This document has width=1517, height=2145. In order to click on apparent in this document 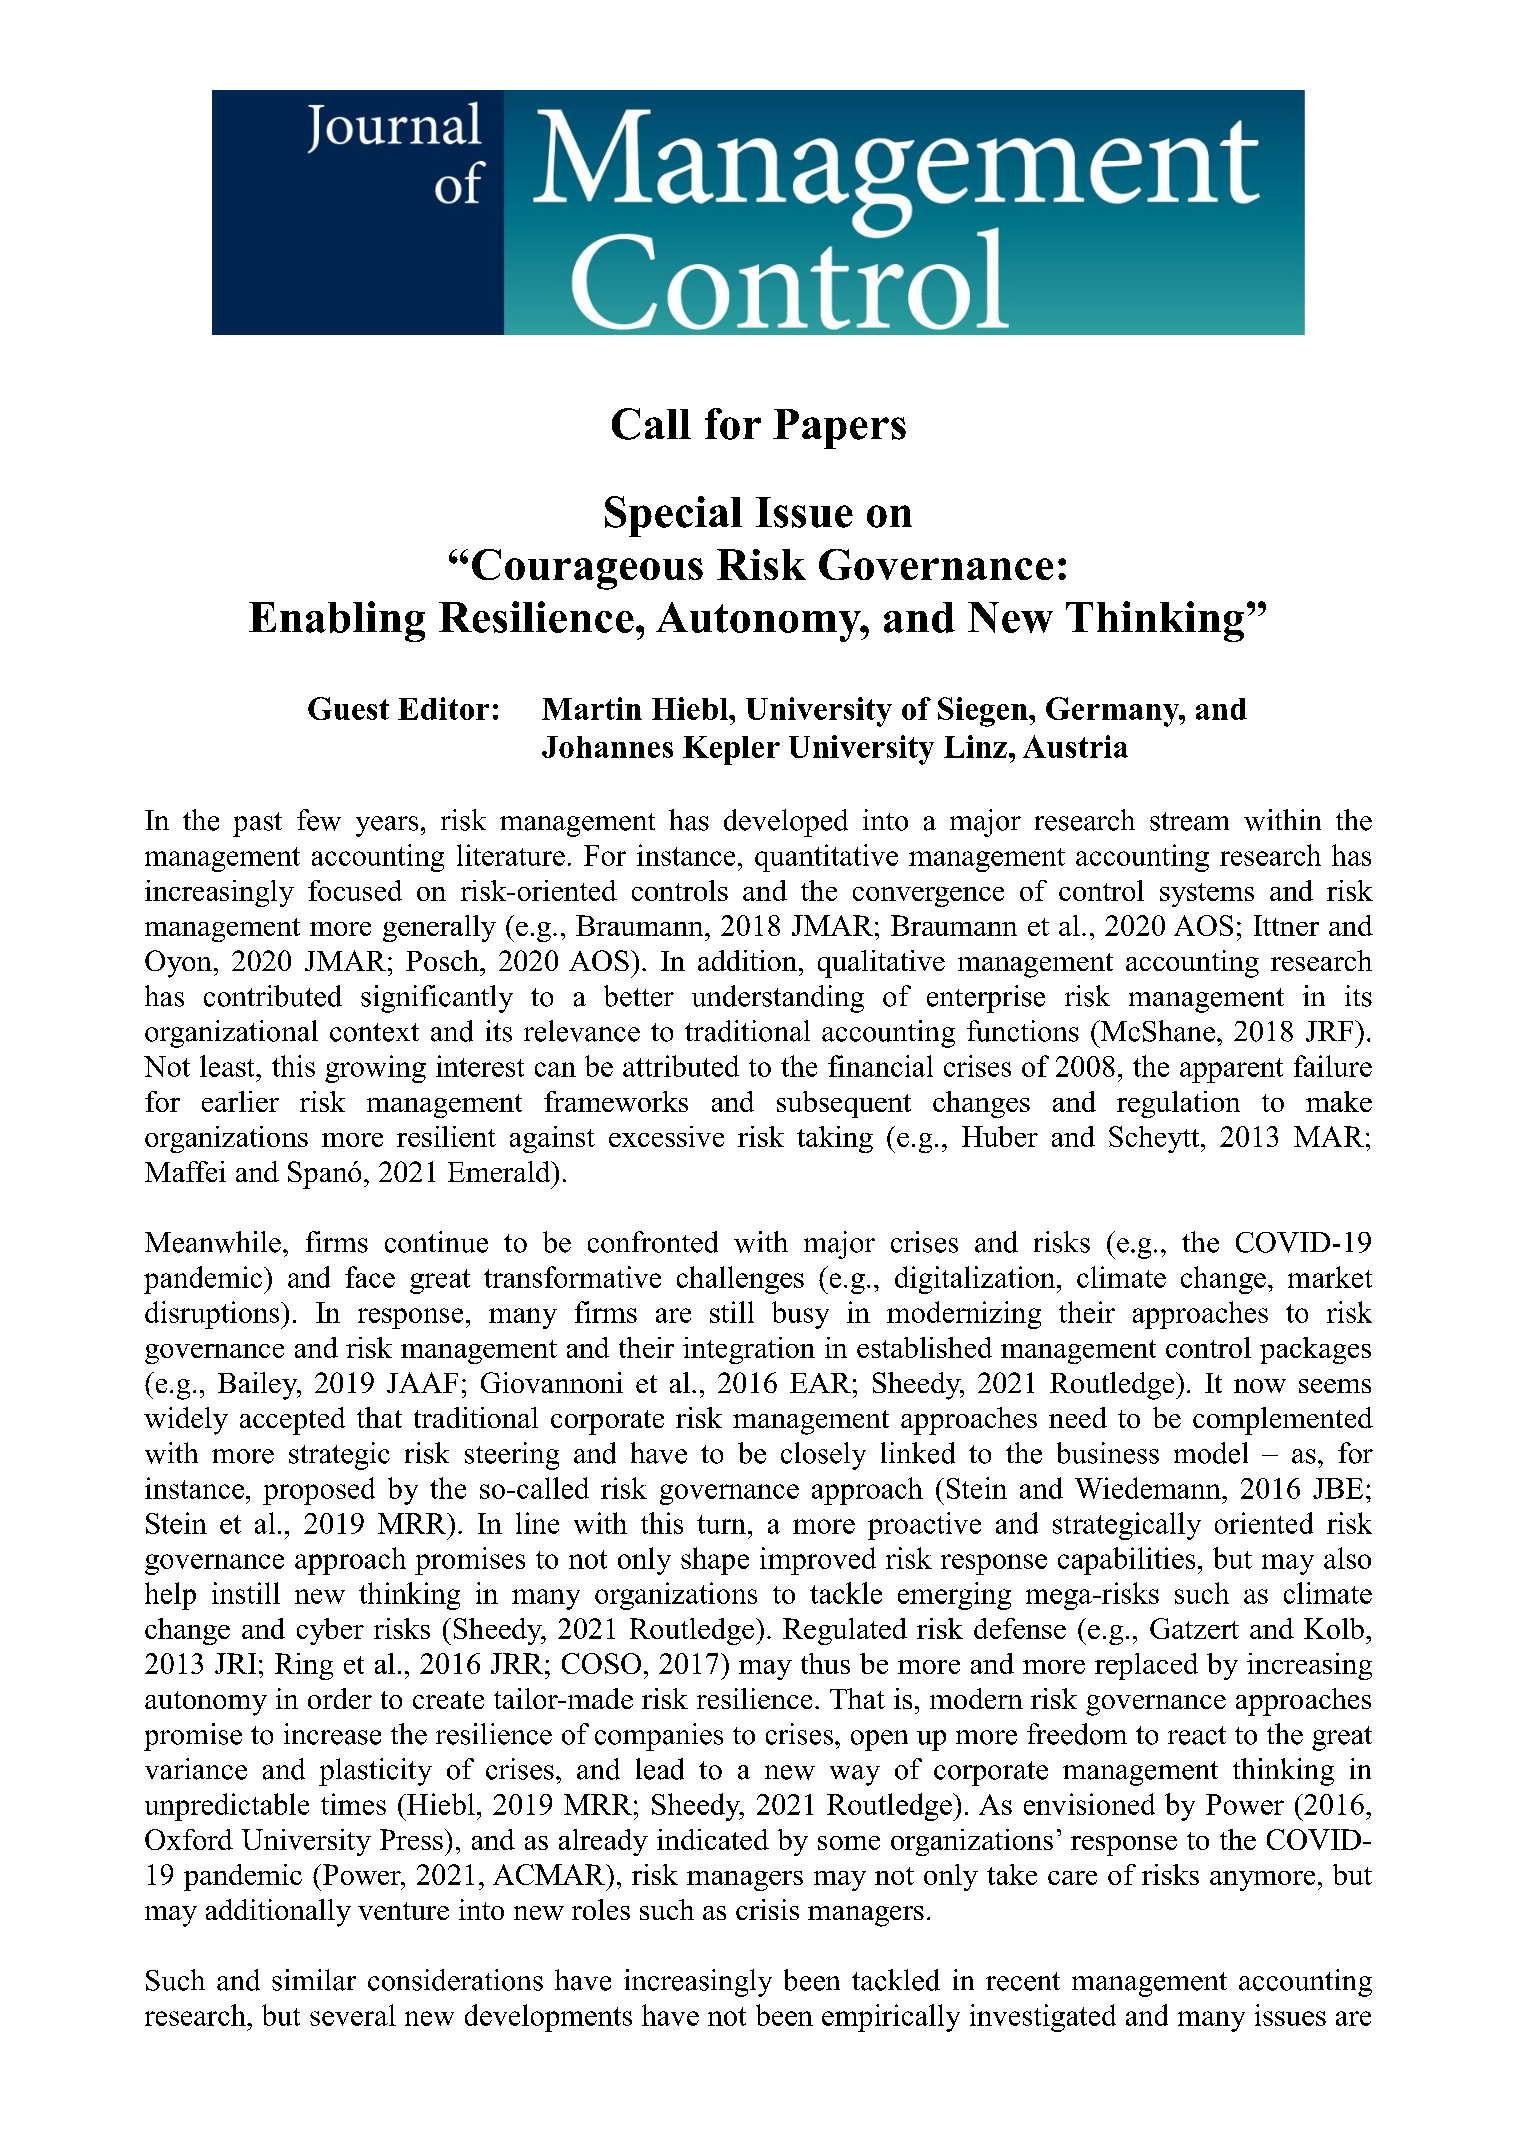, I will do `click(1231, 1070)`.
